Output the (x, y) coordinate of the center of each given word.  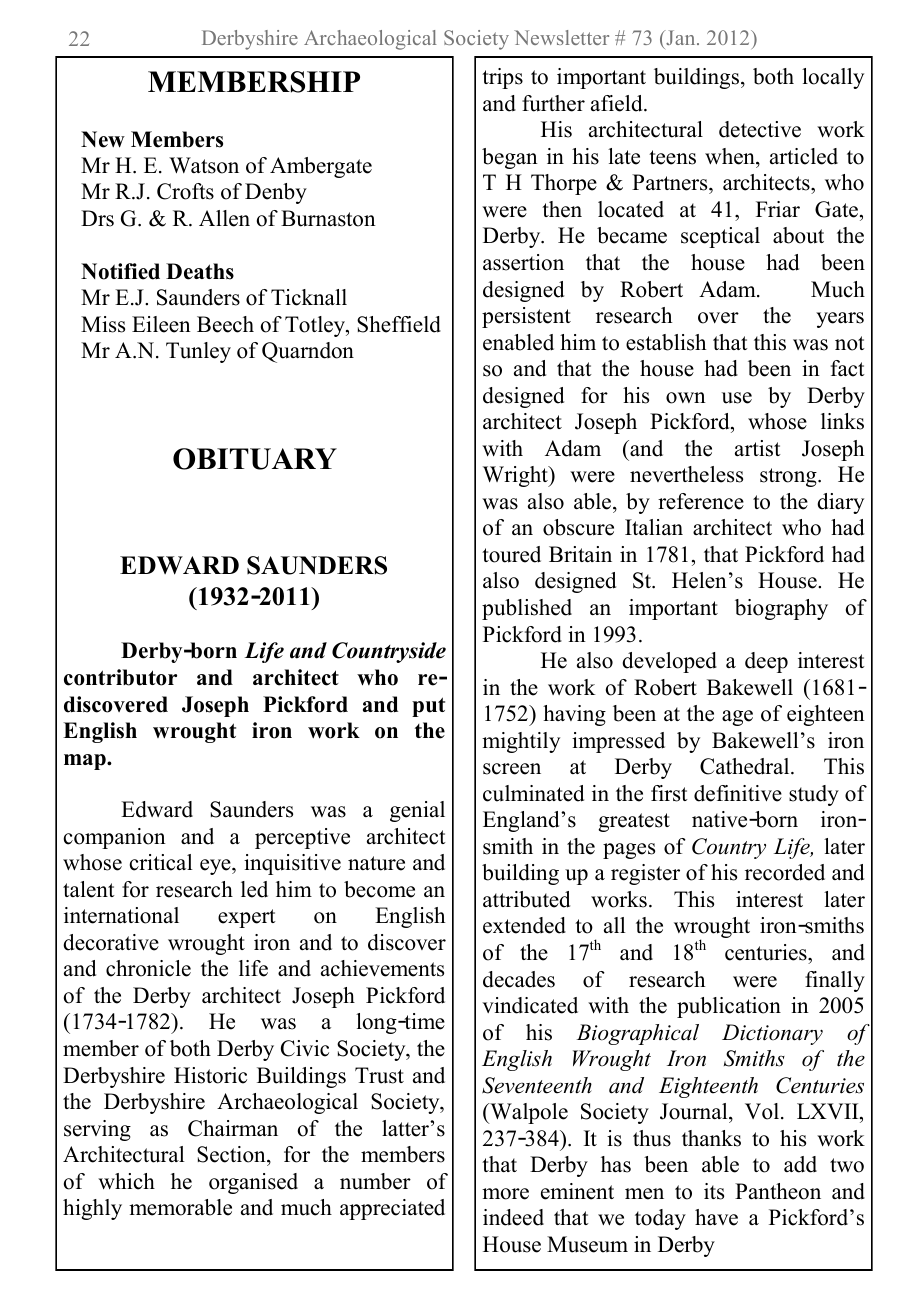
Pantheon (778, 1191)
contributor (120, 677)
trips (502, 78)
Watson (204, 165)
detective (760, 129)
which (126, 1181)
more (505, 1194)
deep (766, 662)
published (527, 609)
